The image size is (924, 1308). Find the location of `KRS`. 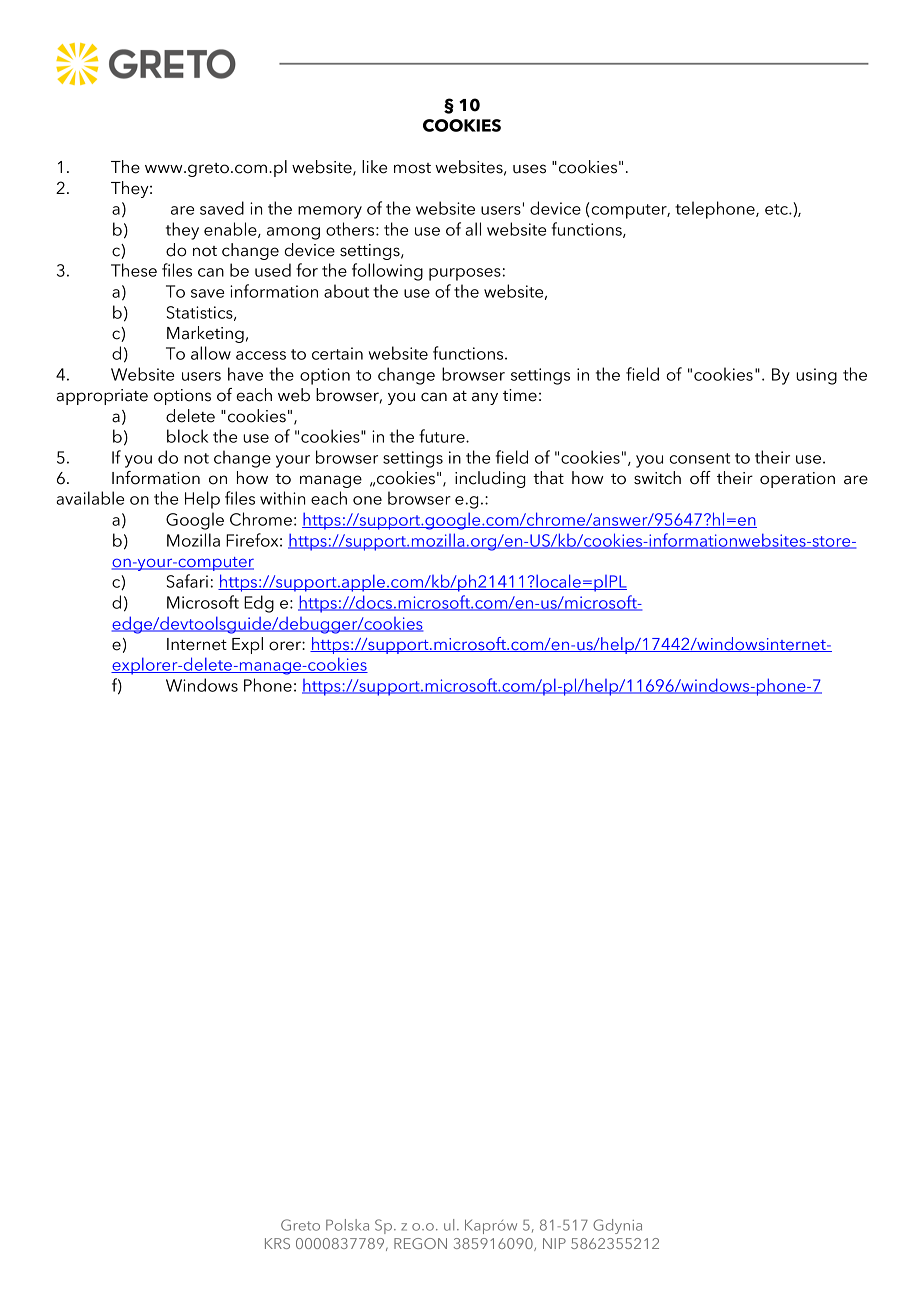

KRS is located at coordinates (277, 1243).
